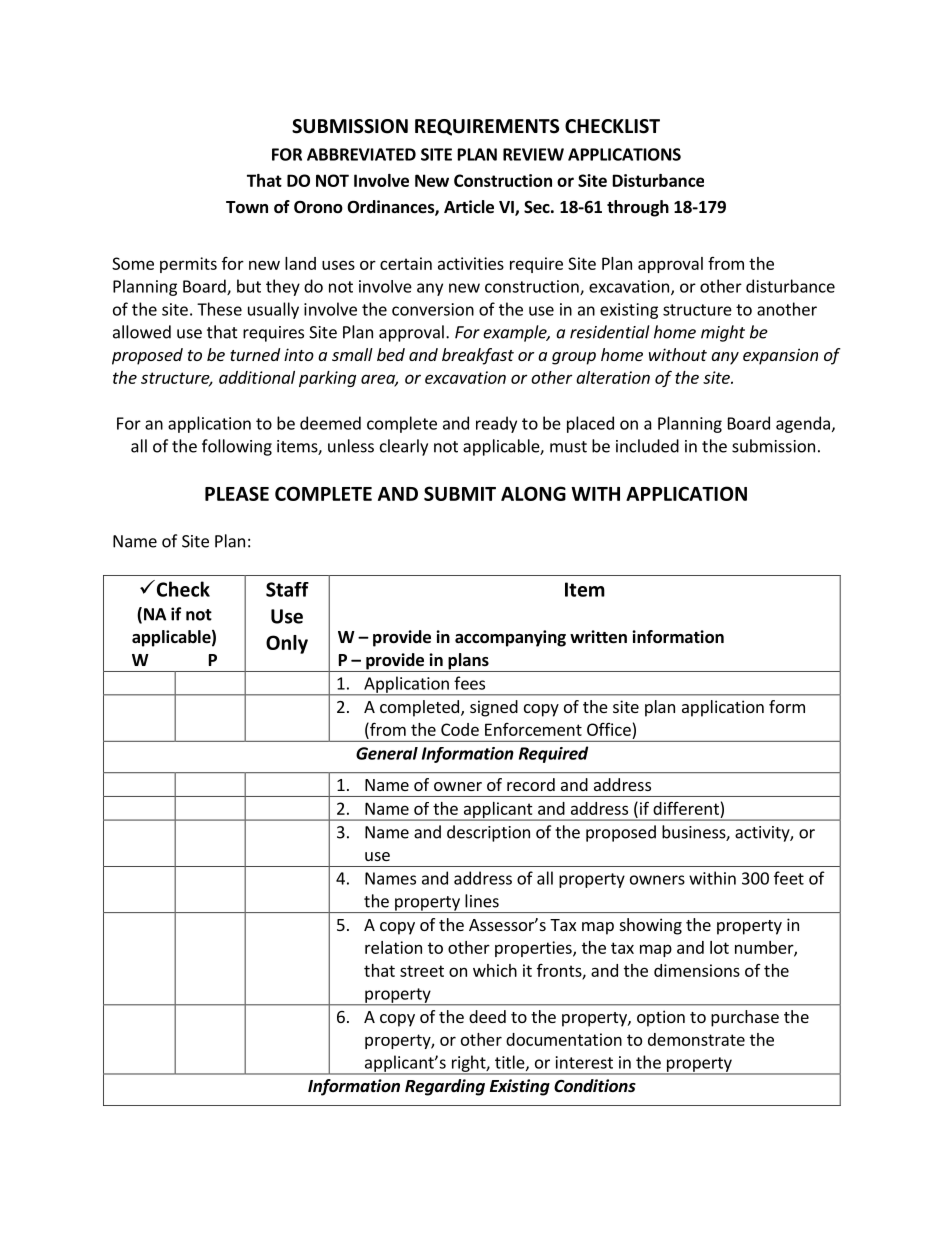 The height and width of the screenshot is (1233, 952). Describe the element at coordinates (460, 493) in the screenshot. I see `SUBMIT` at that location.
